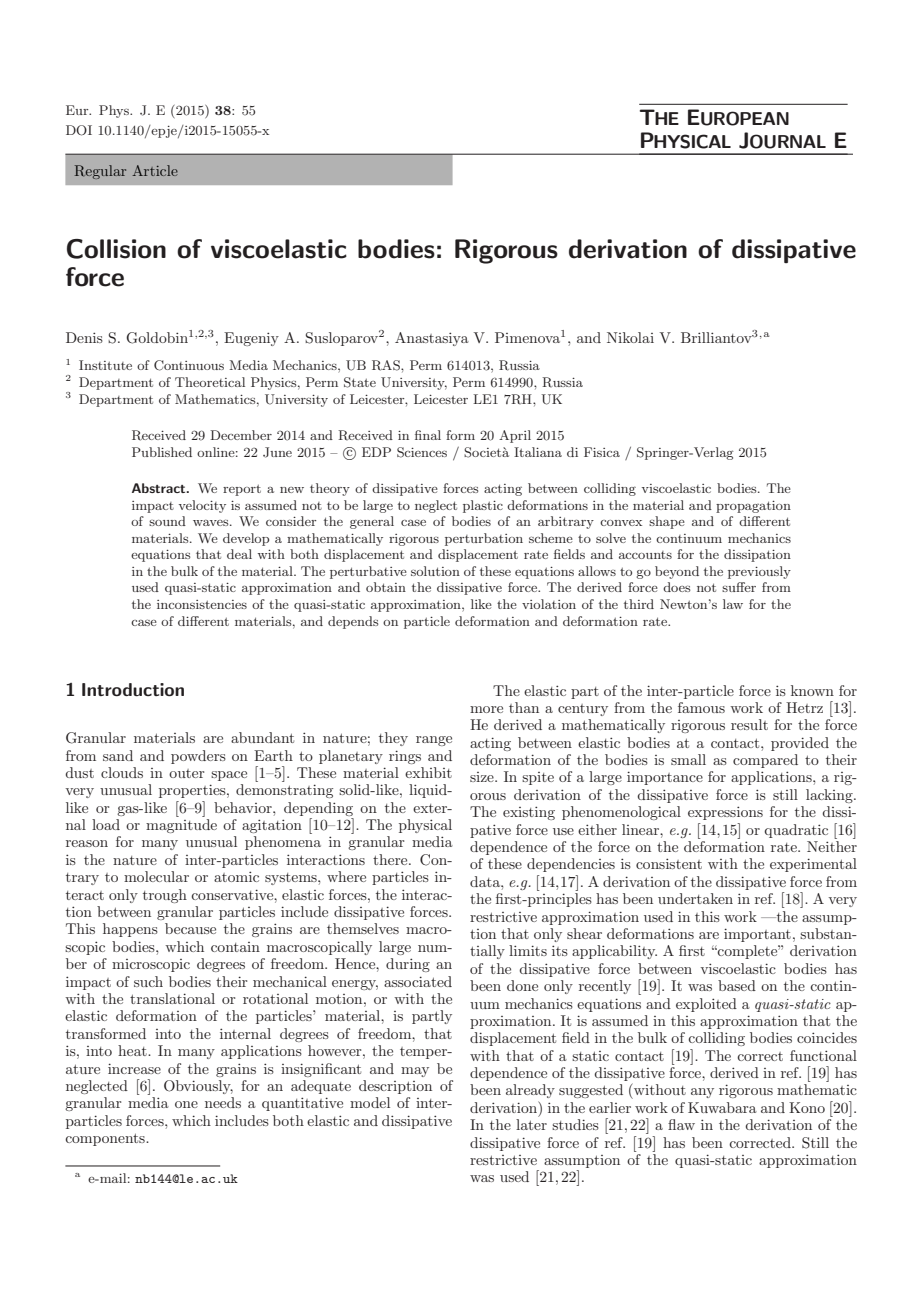 This page has width=924, height=1308. Describe the element at coordinates (198, 1087) in the page. I see `Obviously` at that location.
